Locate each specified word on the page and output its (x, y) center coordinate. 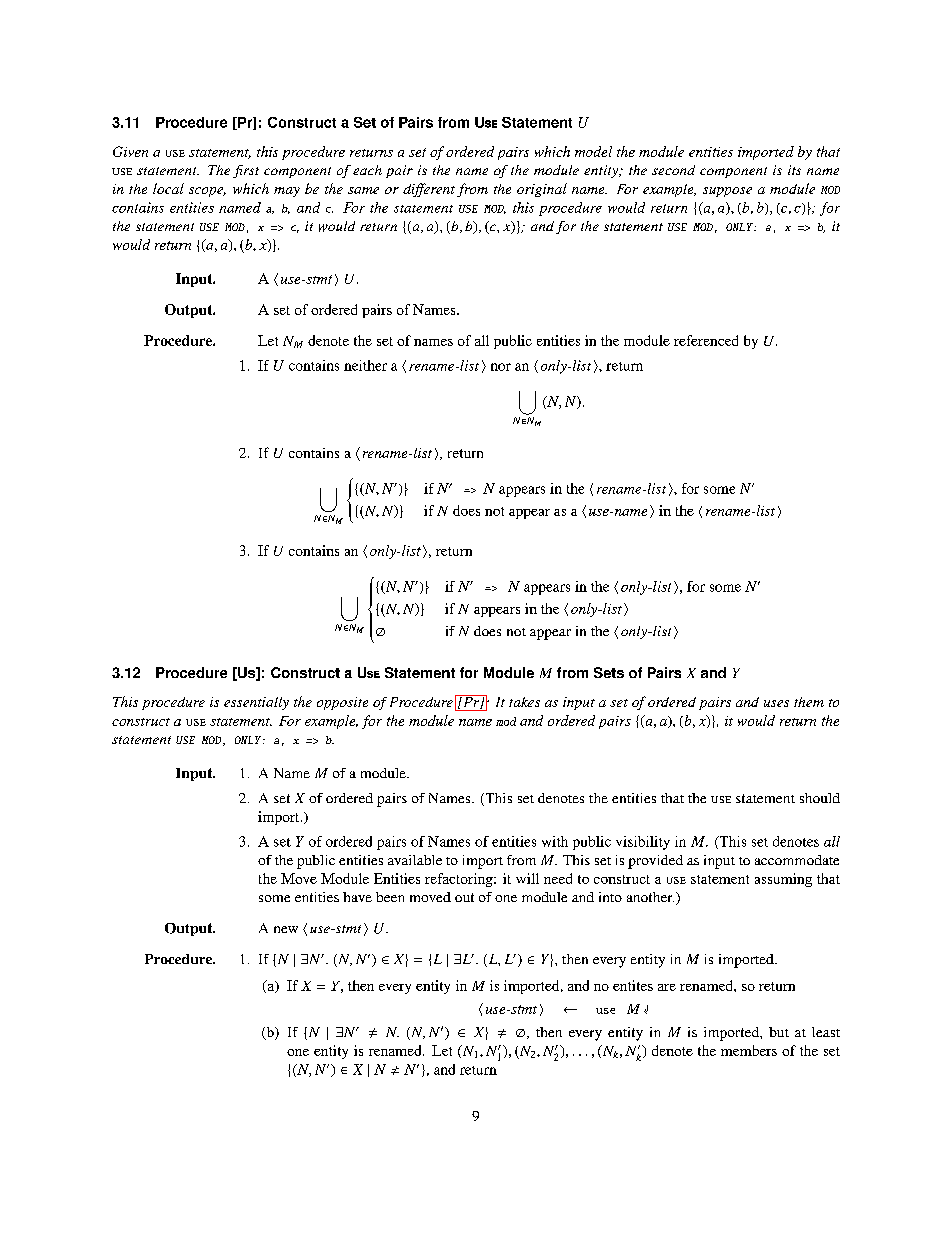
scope (207, 192)
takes (524, 702)
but (779, 1032)
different (429, 190)
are (667, 987)
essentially (256, 703)
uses (776, 703)
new (286, 929)
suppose (727, 192)
